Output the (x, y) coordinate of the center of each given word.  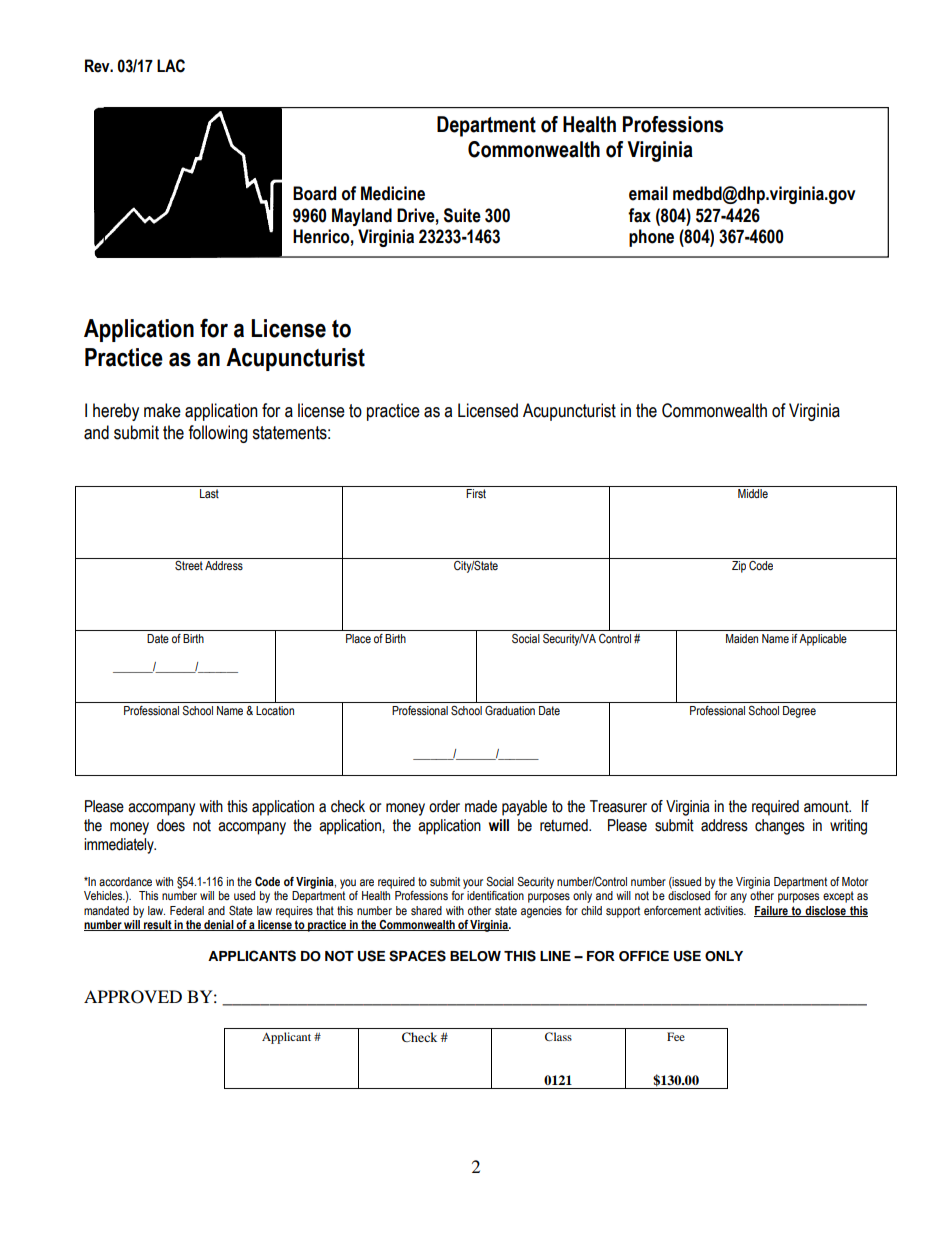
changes (780, 827)
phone (651, 238)
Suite (462, 215)
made (481, 806)
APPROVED (133, 997)
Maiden (742, 638)
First (476, 494)
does (171, 825)
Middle (753, 493)
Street (189, 566)
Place (358, 638)
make (162, 410)
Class (558, 1036)
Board (314, 193)
